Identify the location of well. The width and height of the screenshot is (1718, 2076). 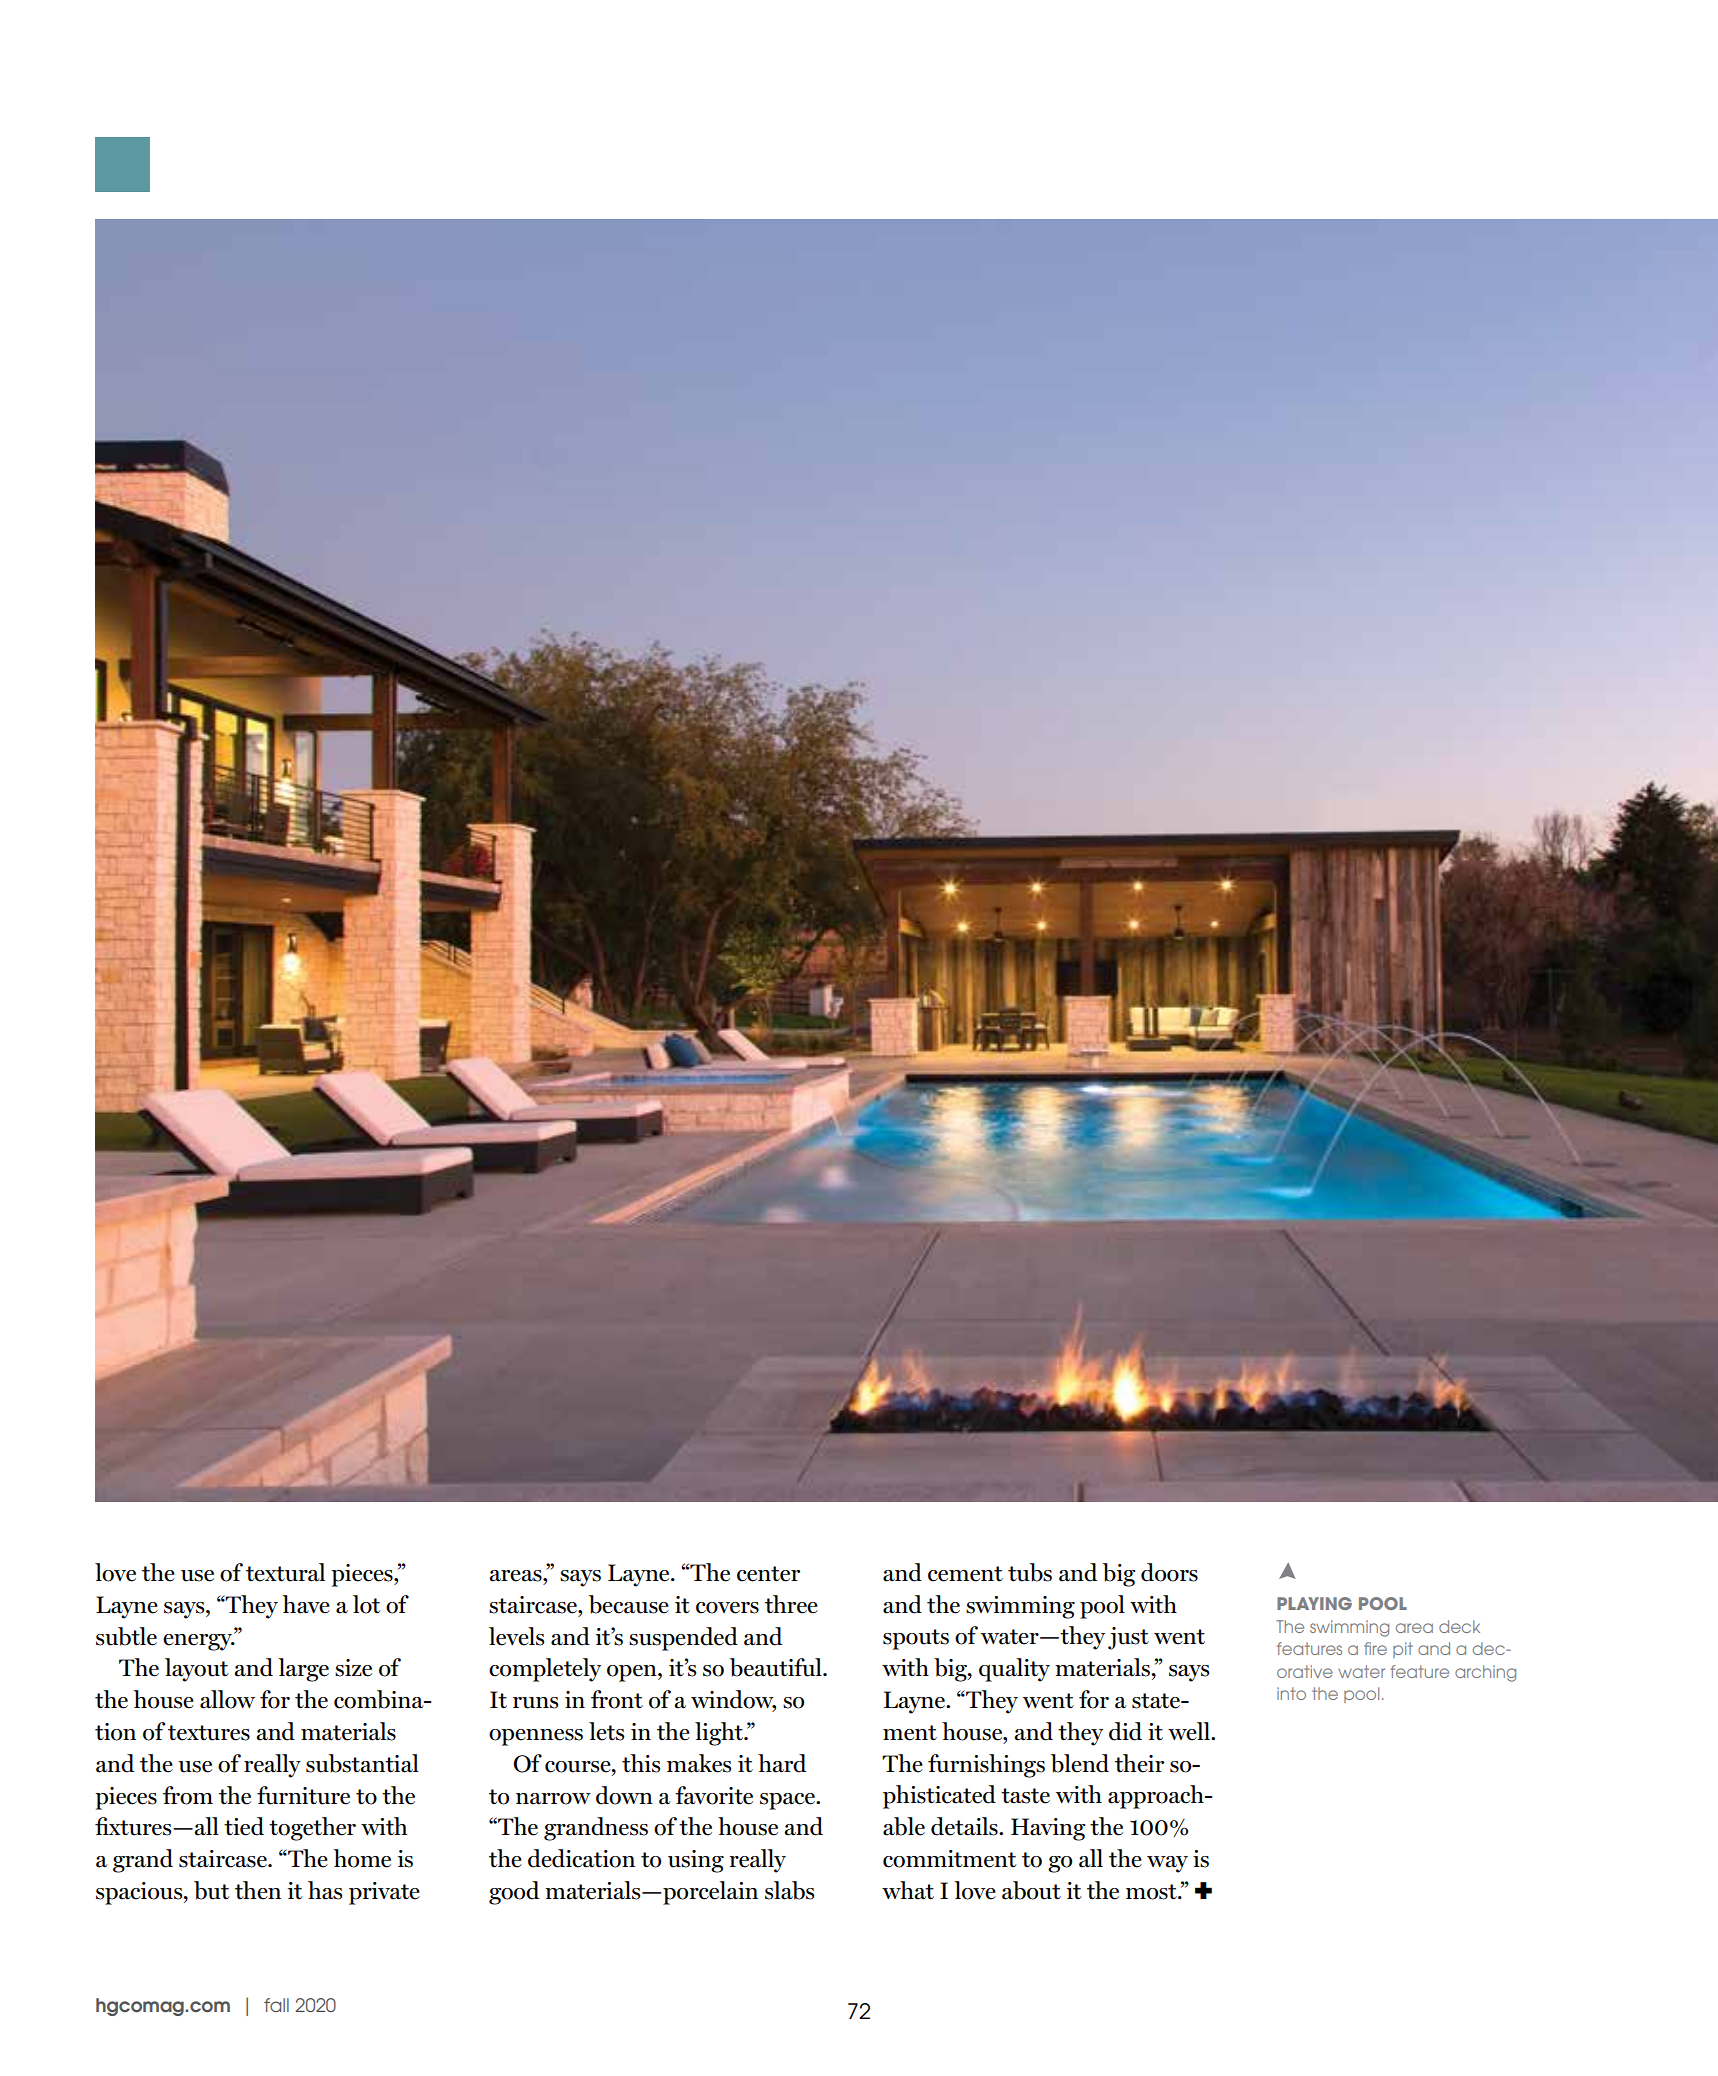
(1190, 1731).
